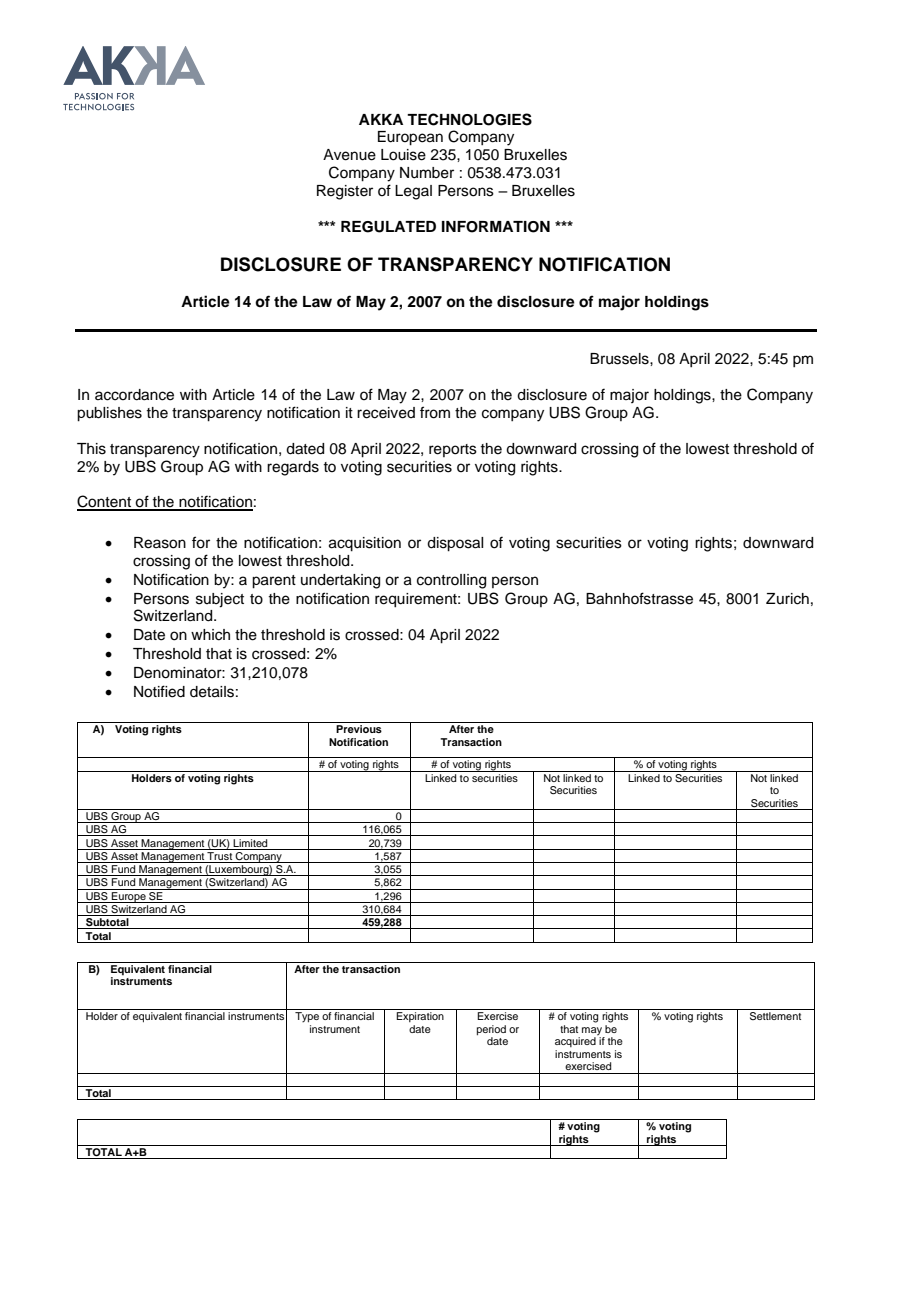 Image resolution: width=924 pixels, height=1308 pixels. What do you see at coordinates (775, 1016) in the screenshot?
I see `Settlement` at bounding box center [775, 1016].
